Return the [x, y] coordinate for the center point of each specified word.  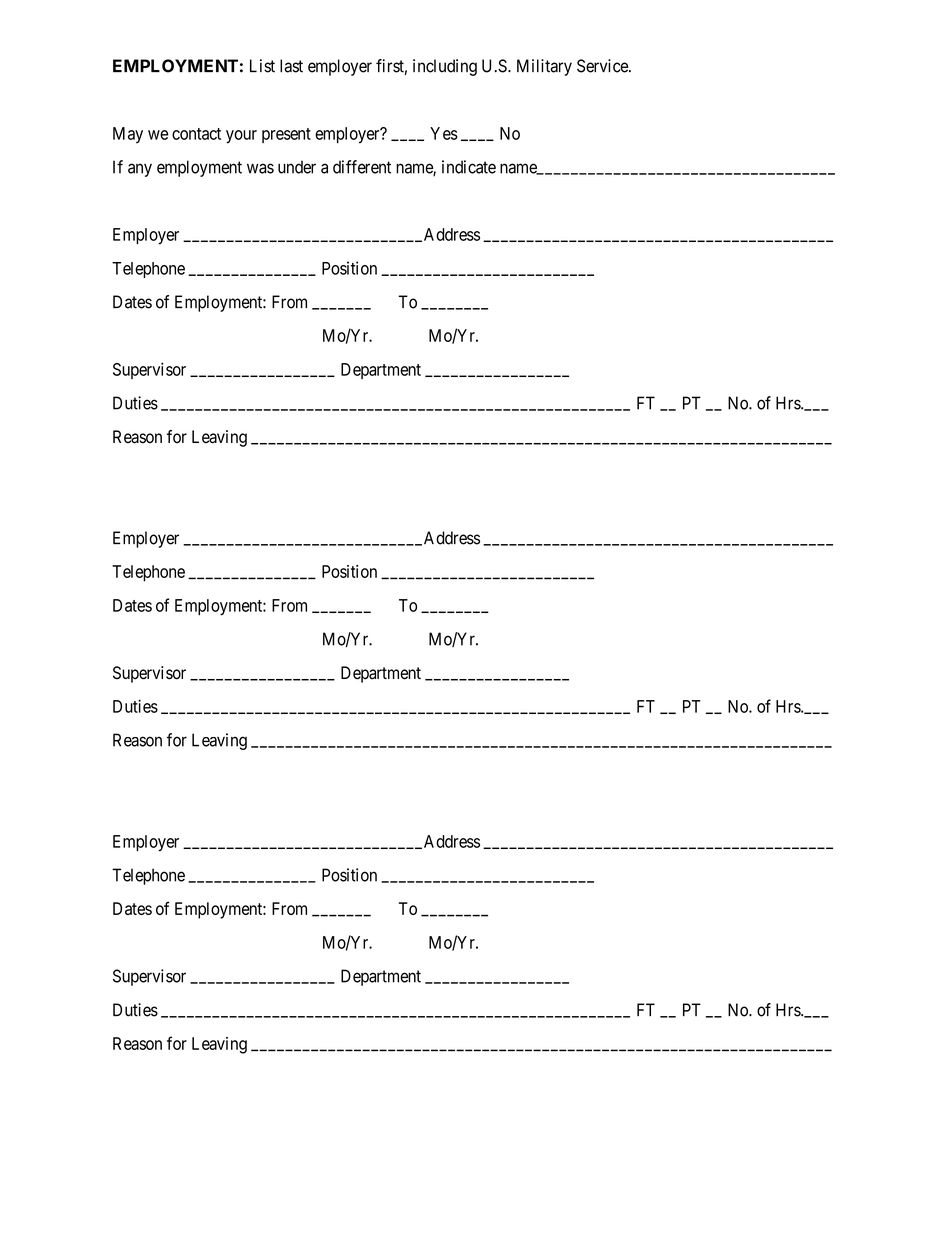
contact [196, 134]
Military [544, 67]
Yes [444, 133]
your [241, 137]
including [445, 67]
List [262, 66]
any [140, 170]
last [291, 66]
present [286, 135]
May [128, 135]
